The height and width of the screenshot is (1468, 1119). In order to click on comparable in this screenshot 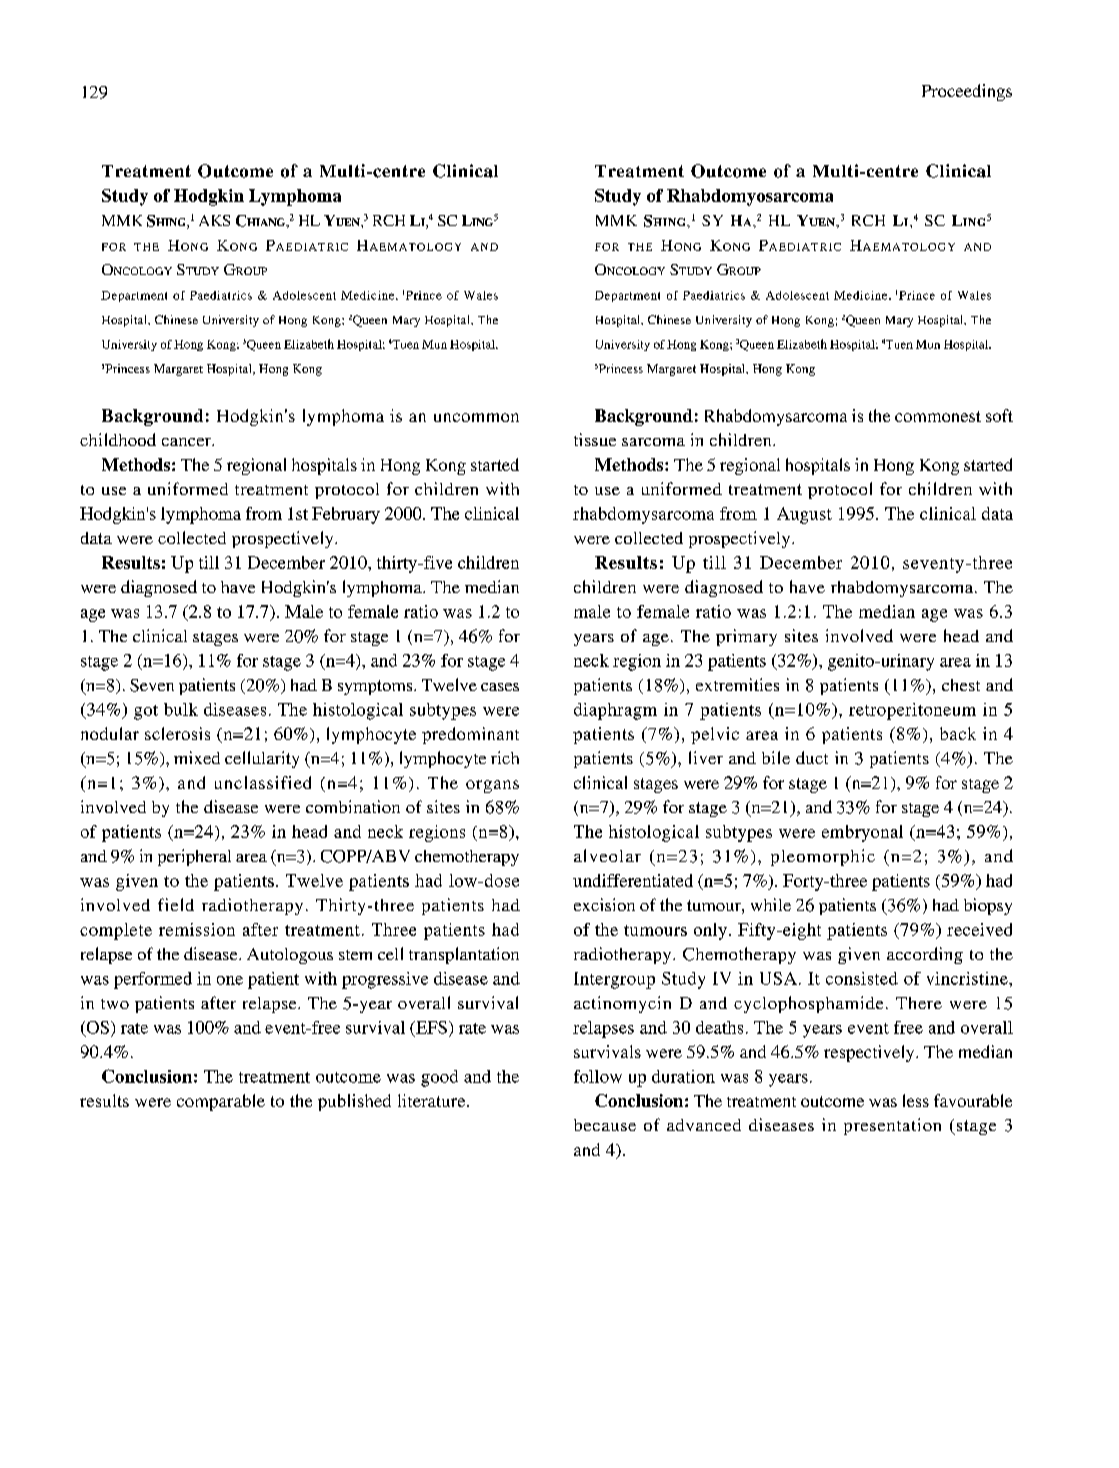, I will do `click(221, 1102)`.
